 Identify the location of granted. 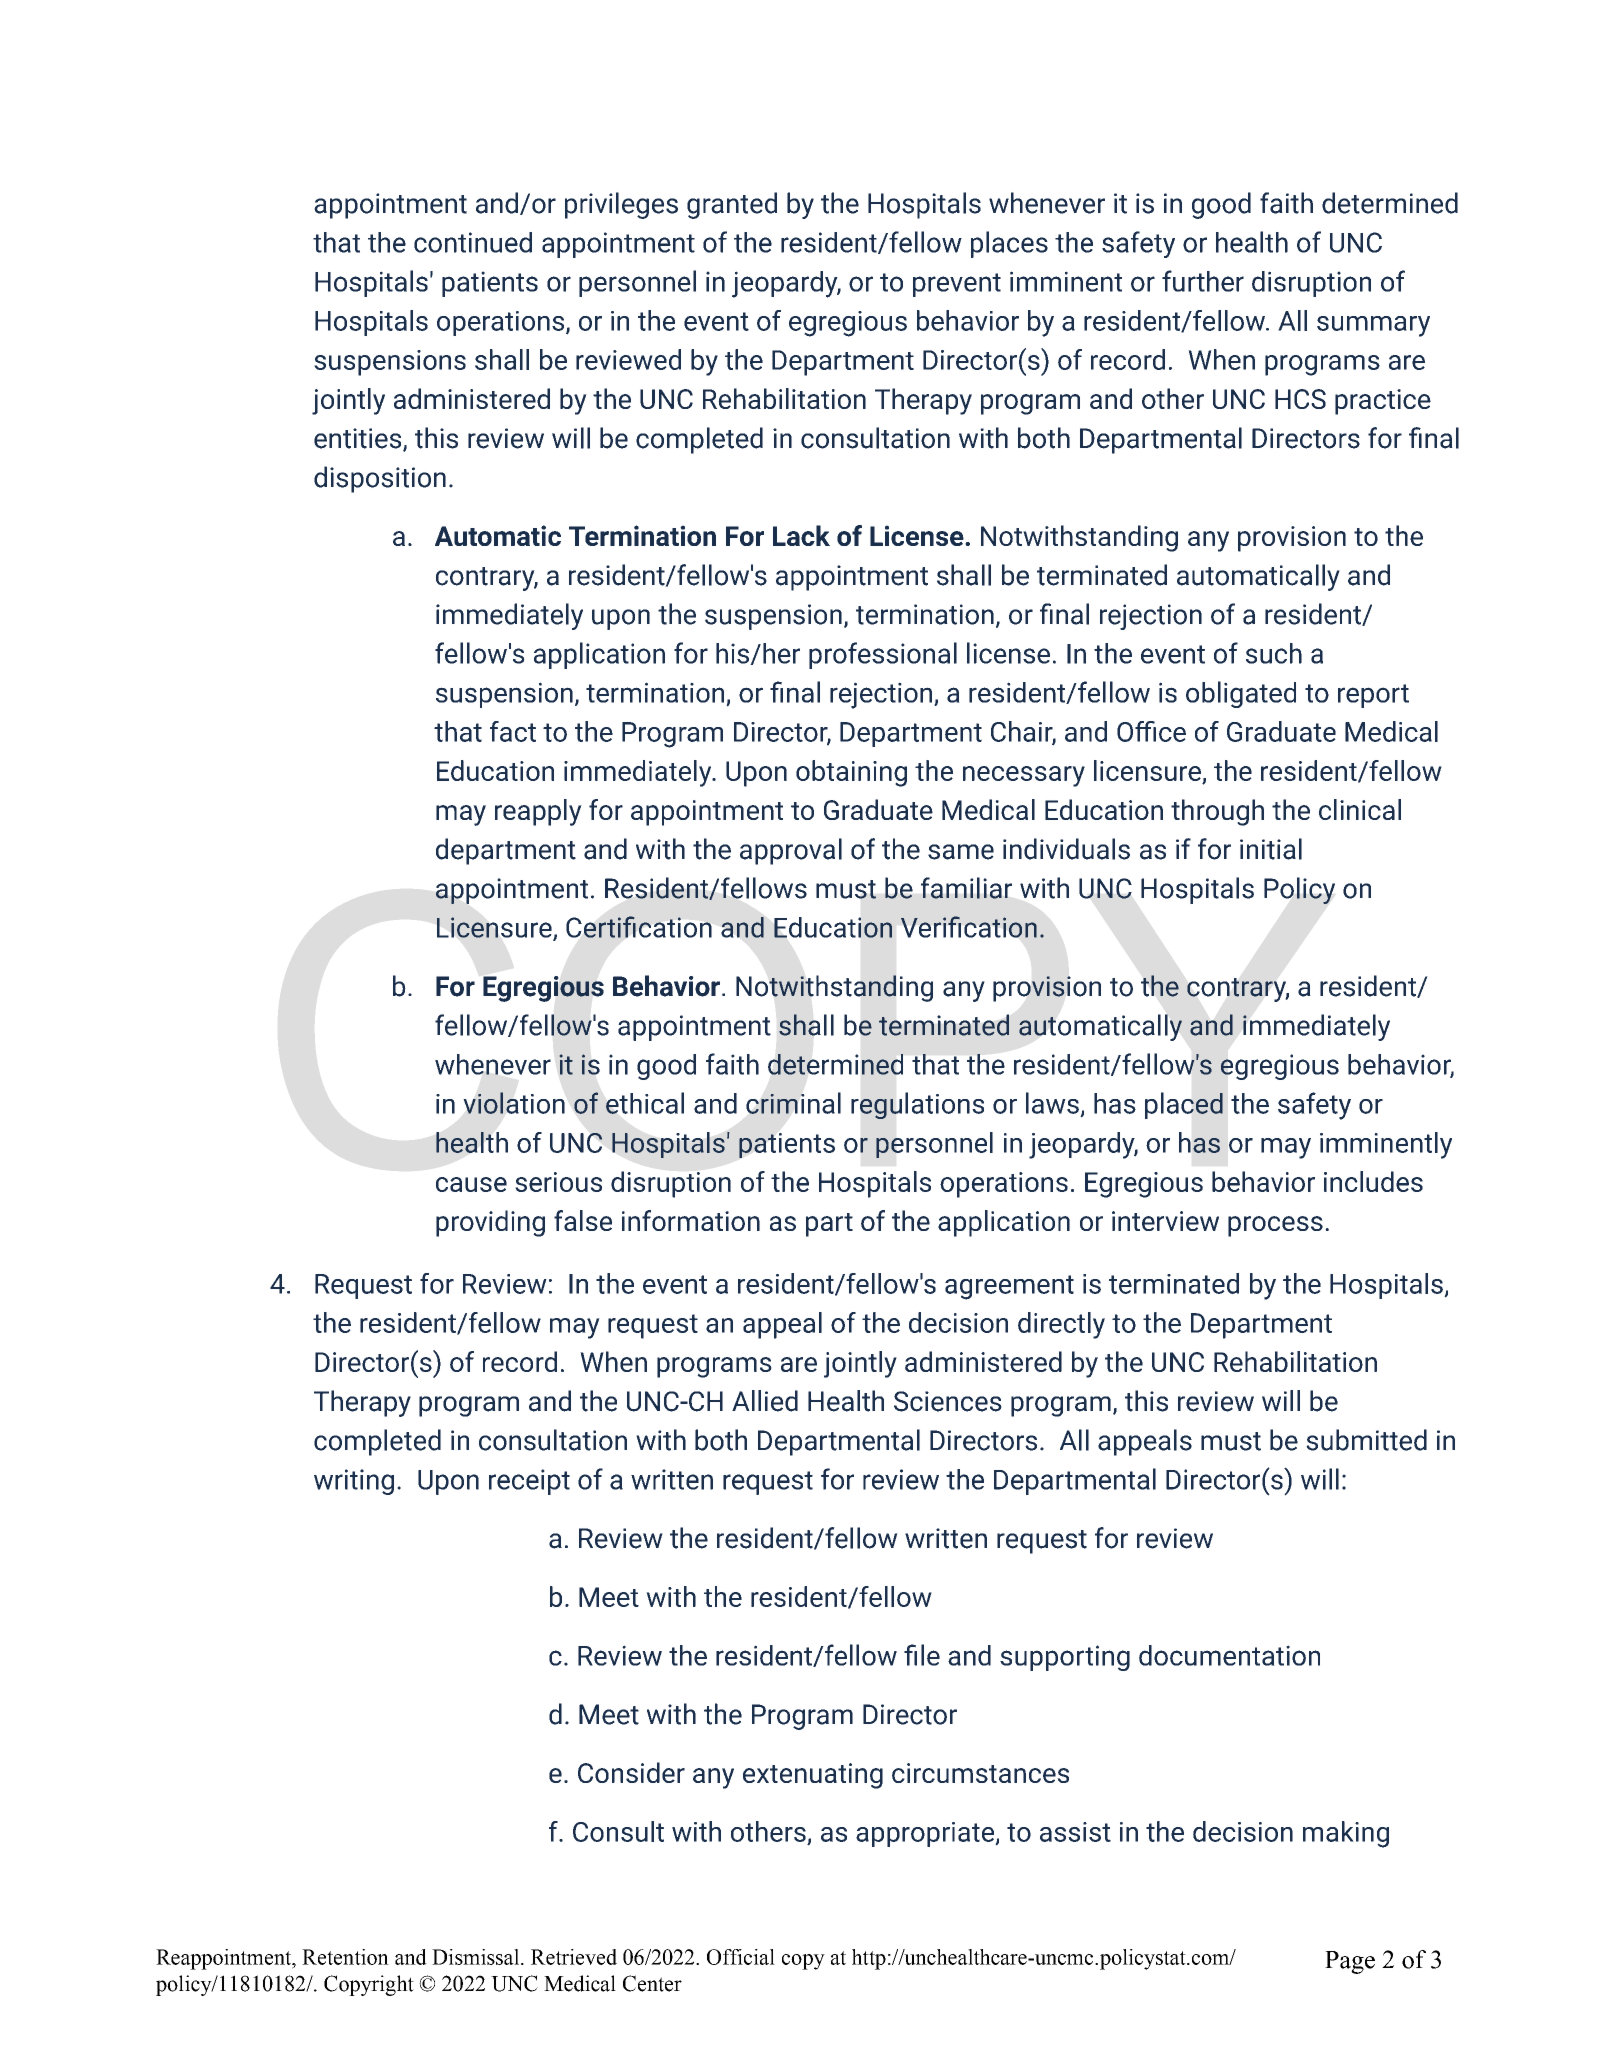
(732, 205).
